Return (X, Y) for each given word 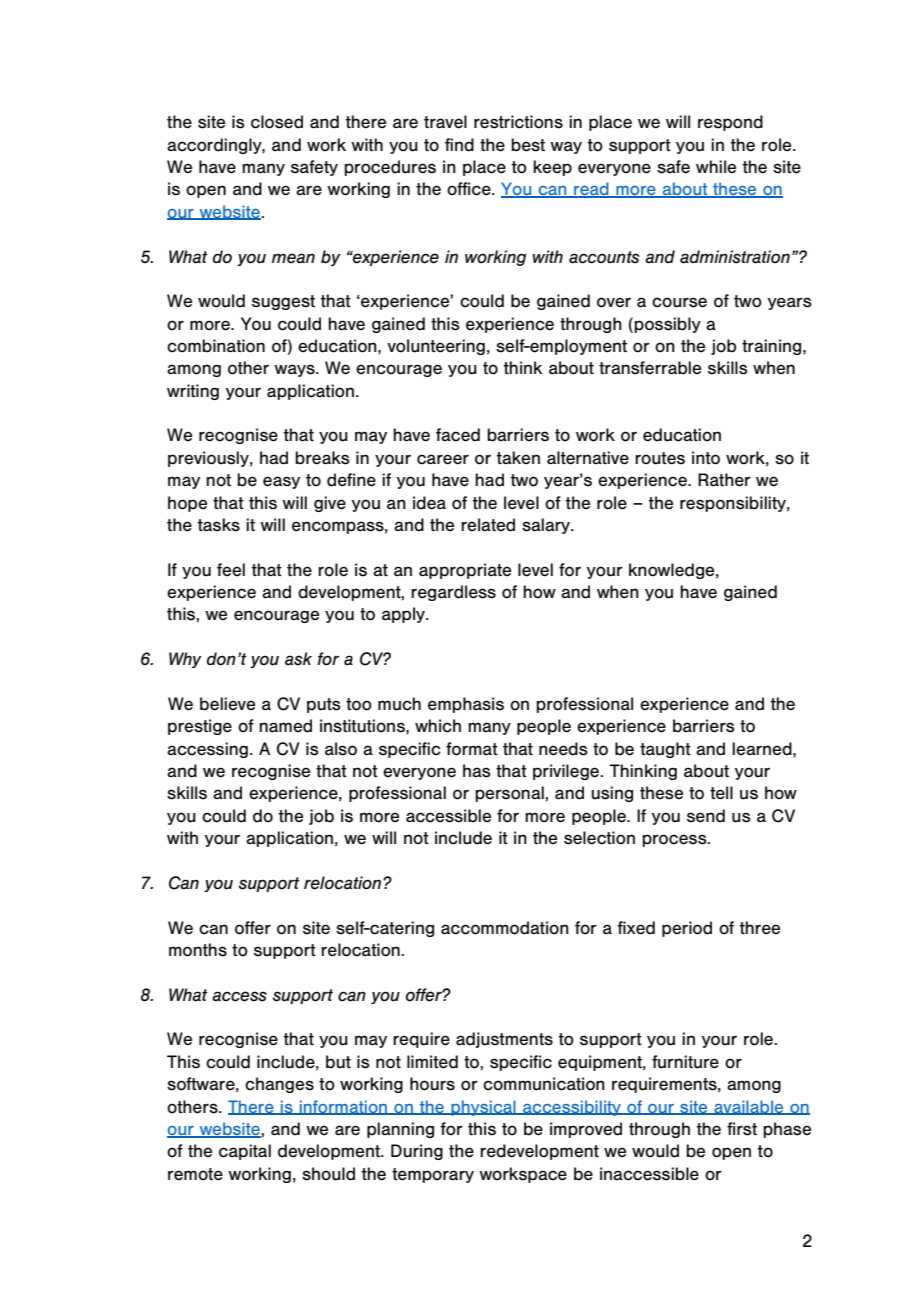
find (459, 145)
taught (665, 750)
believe (227, 704)
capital (245, 1152)
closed (277, 122)
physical (483, 1108)
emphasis (466, 705)
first (742, 1129)
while (716, 166)
